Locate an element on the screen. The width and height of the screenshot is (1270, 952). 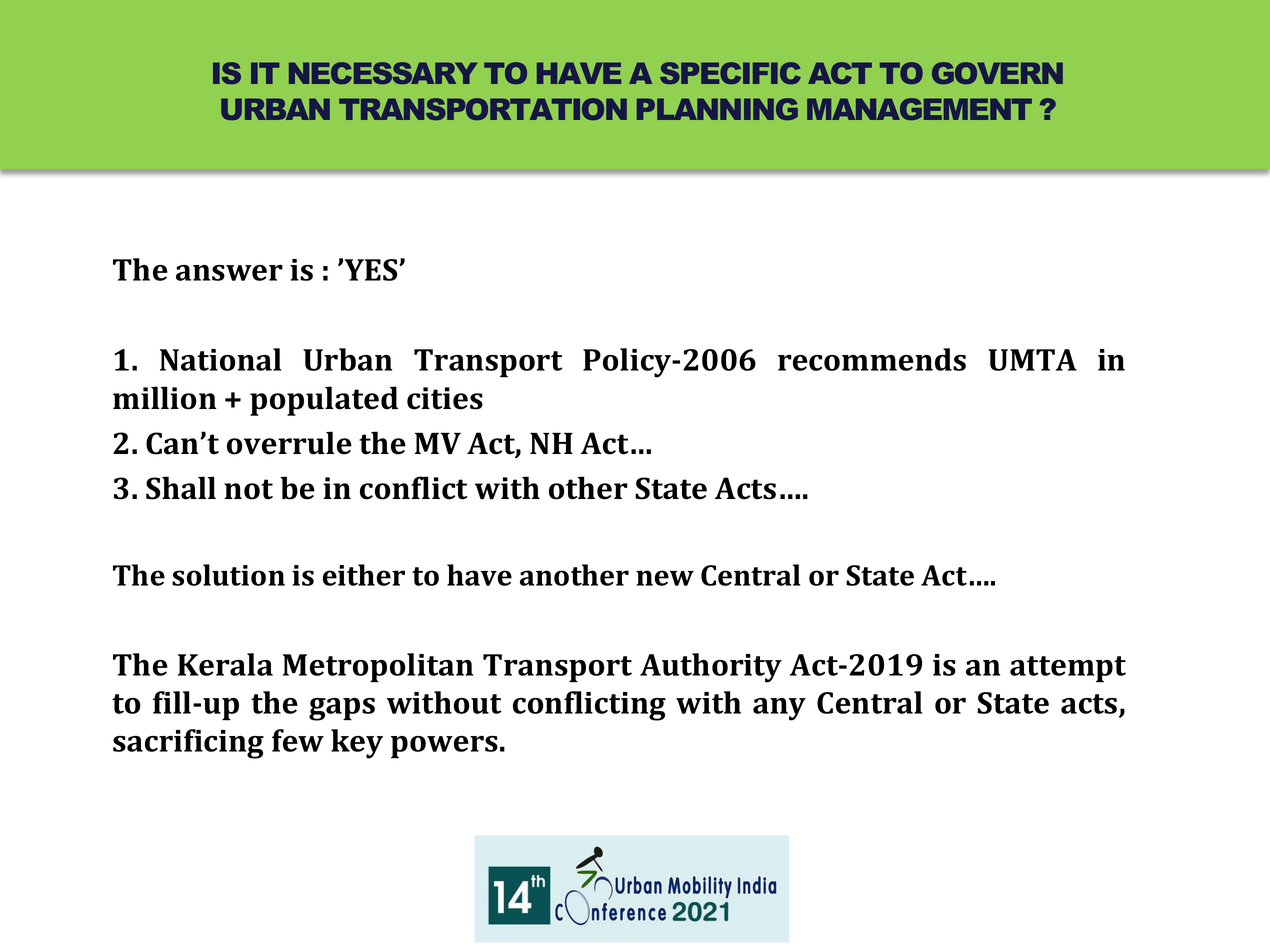
Shall is located at coordinates (181, 488).
